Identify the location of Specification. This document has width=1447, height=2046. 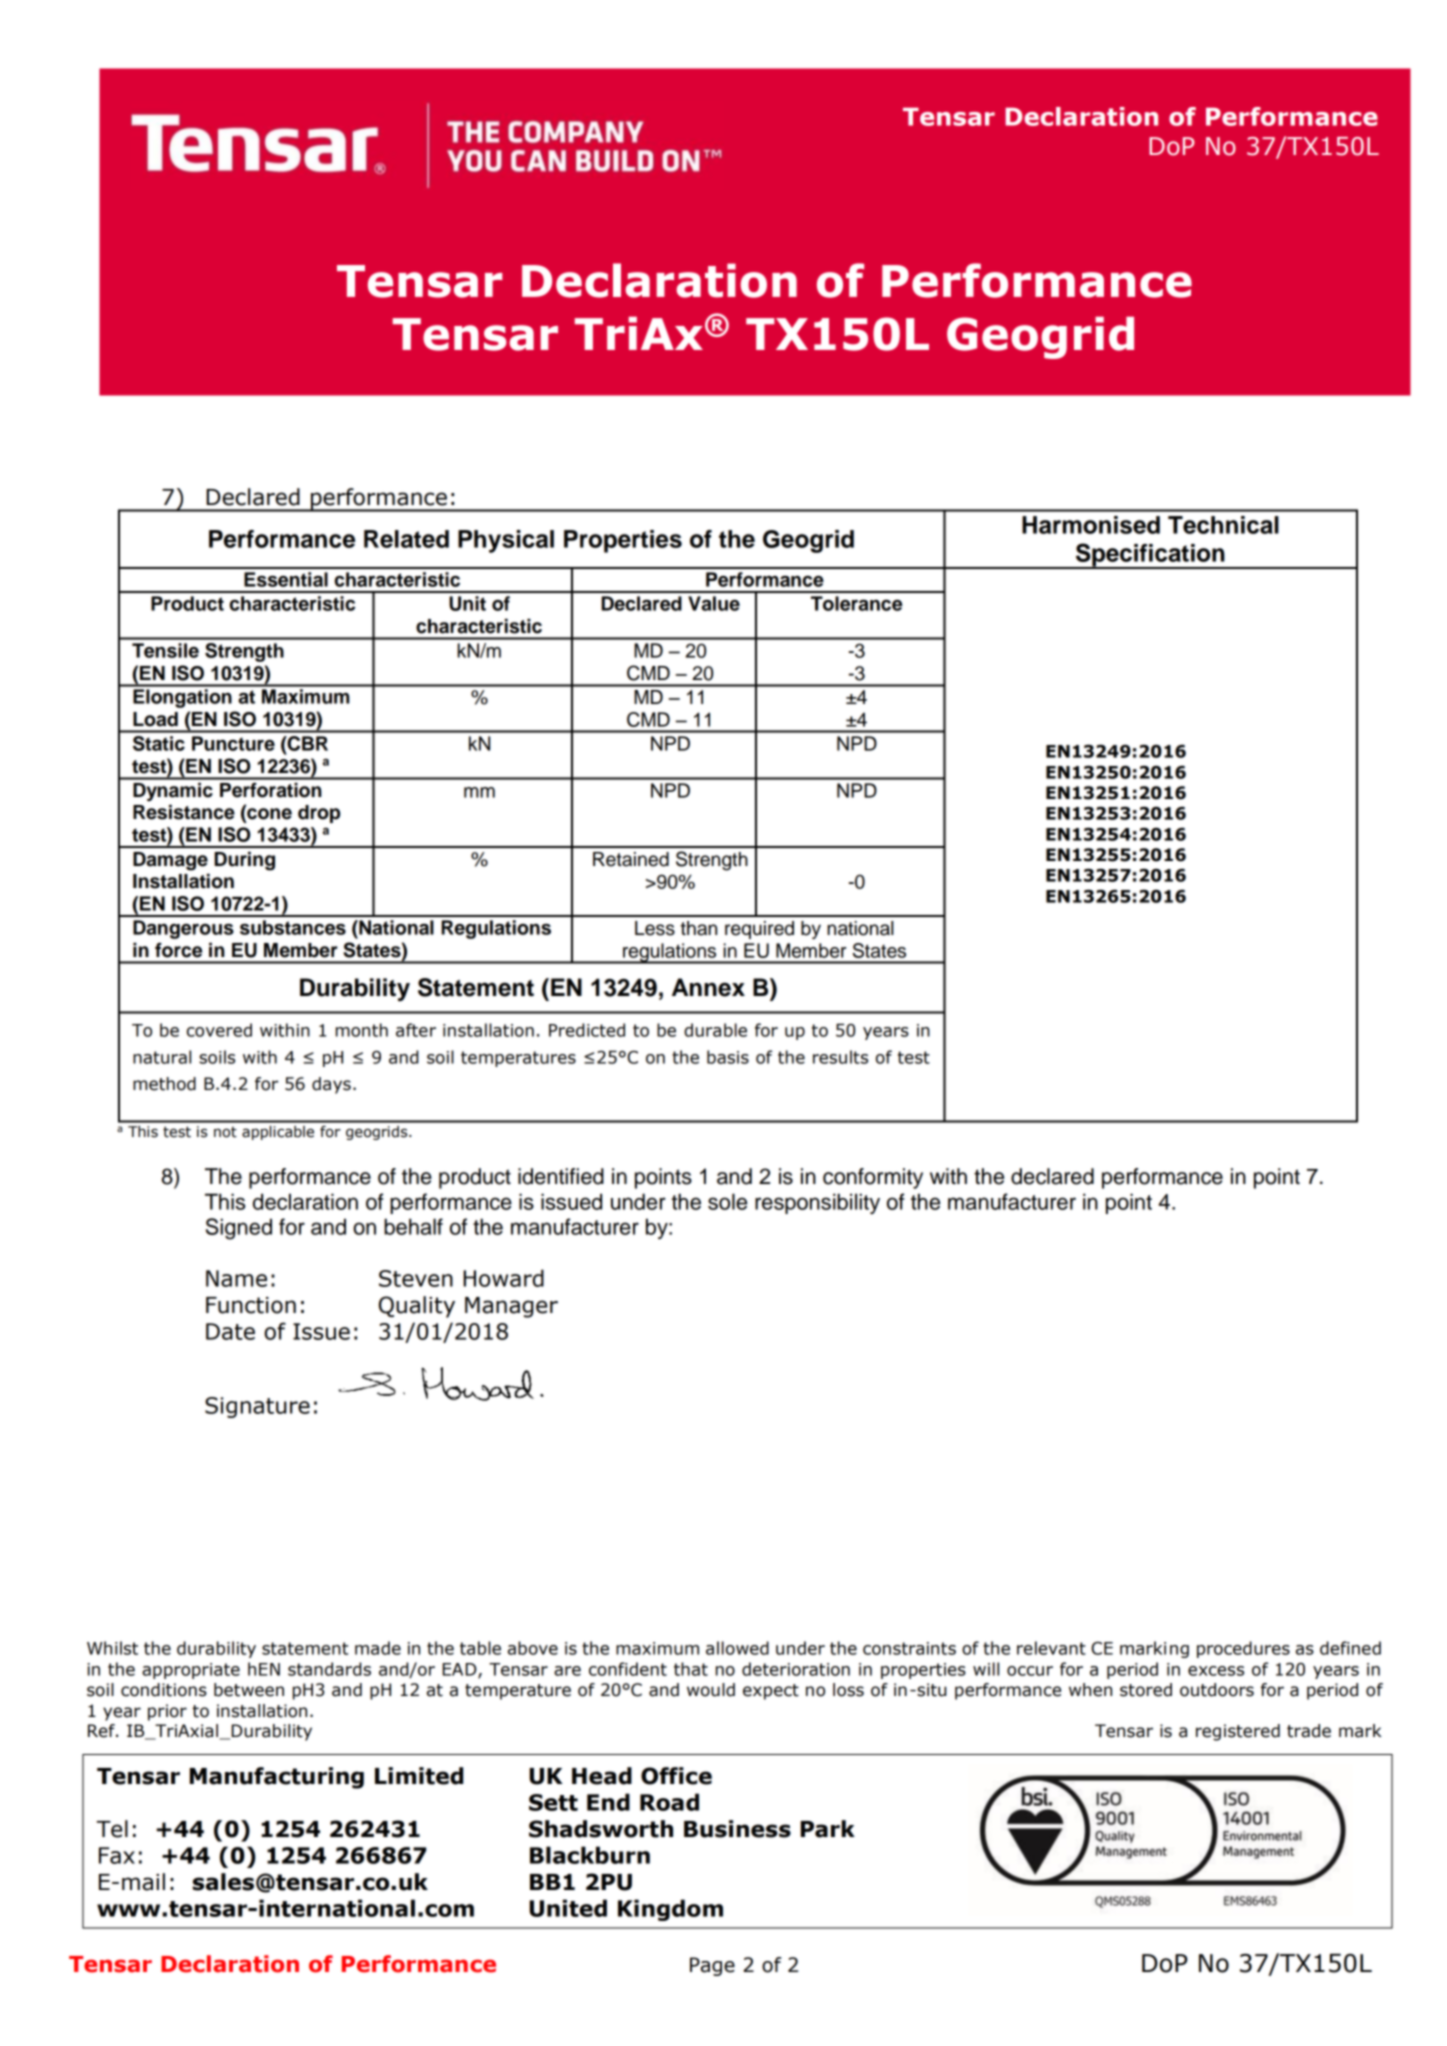
(1150, 556).
